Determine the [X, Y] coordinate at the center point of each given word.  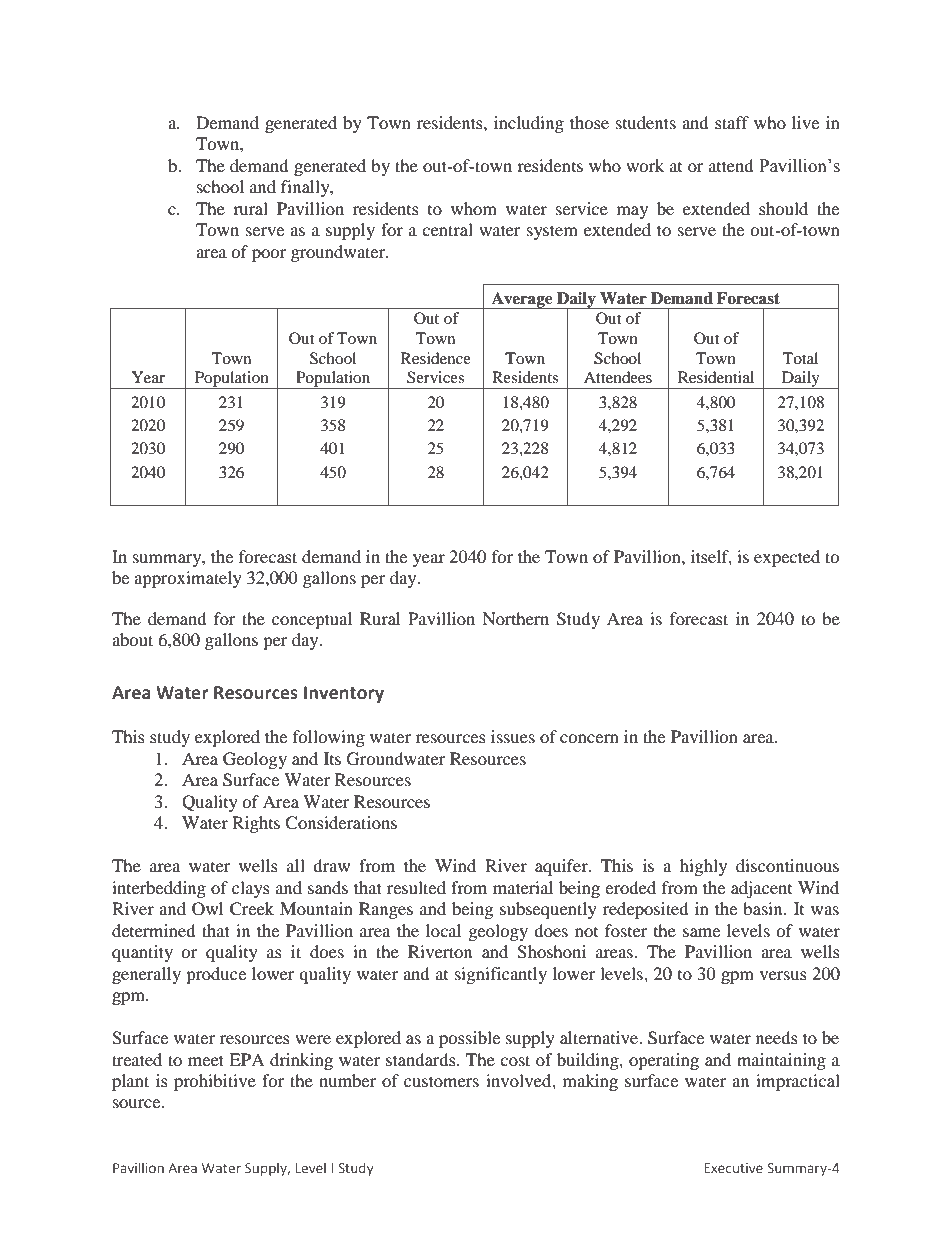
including [529, 124]
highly [703, 867]
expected [787, 558]
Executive [733, 1168]
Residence [436, 358]
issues [513, 736]
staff [732, 122]
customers [441, 1081]
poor [269, 255]
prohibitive [215, 1082]
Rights [256, 824]
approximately [188, 579]
